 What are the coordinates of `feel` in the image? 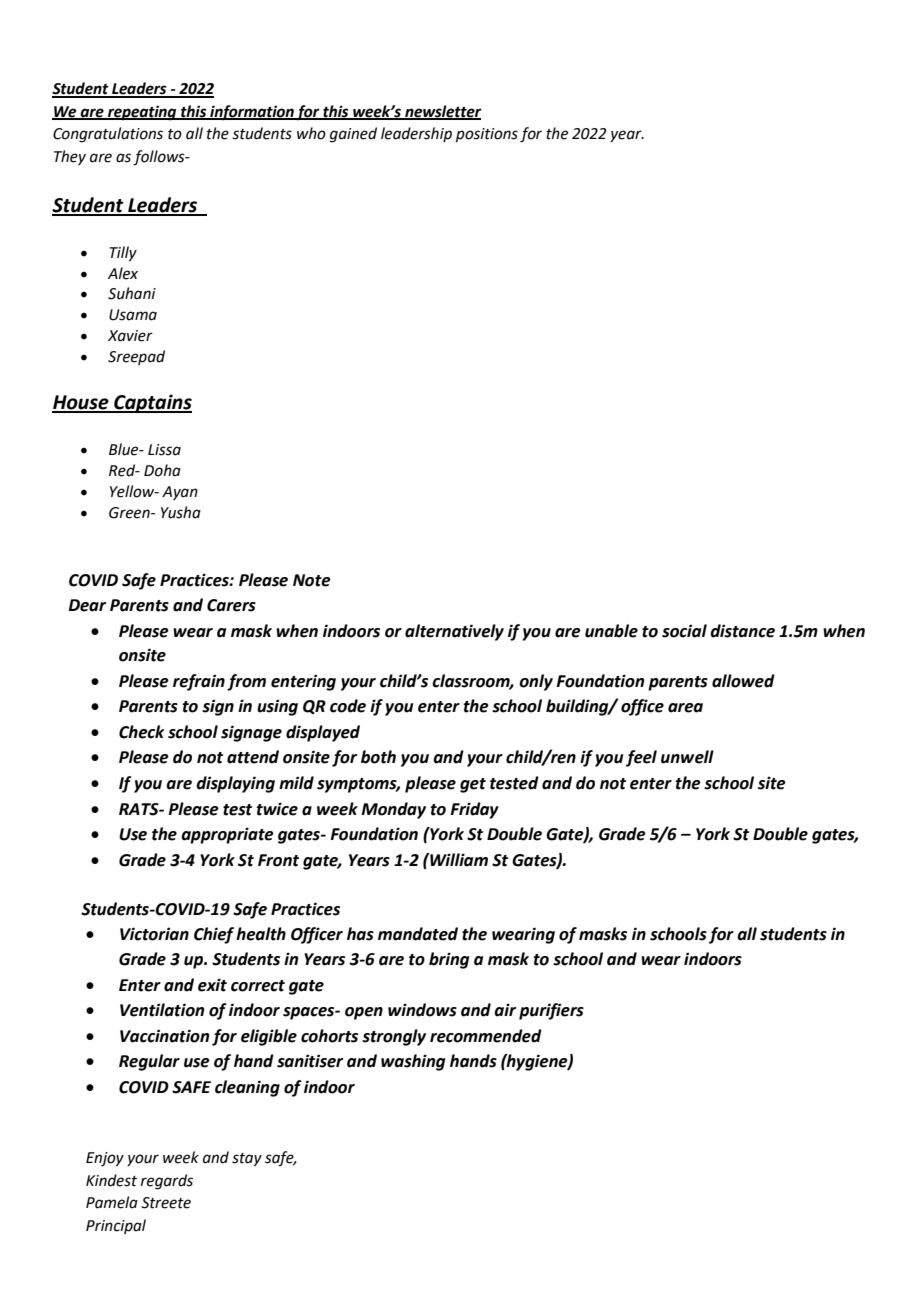 It's located at (641, 758).
